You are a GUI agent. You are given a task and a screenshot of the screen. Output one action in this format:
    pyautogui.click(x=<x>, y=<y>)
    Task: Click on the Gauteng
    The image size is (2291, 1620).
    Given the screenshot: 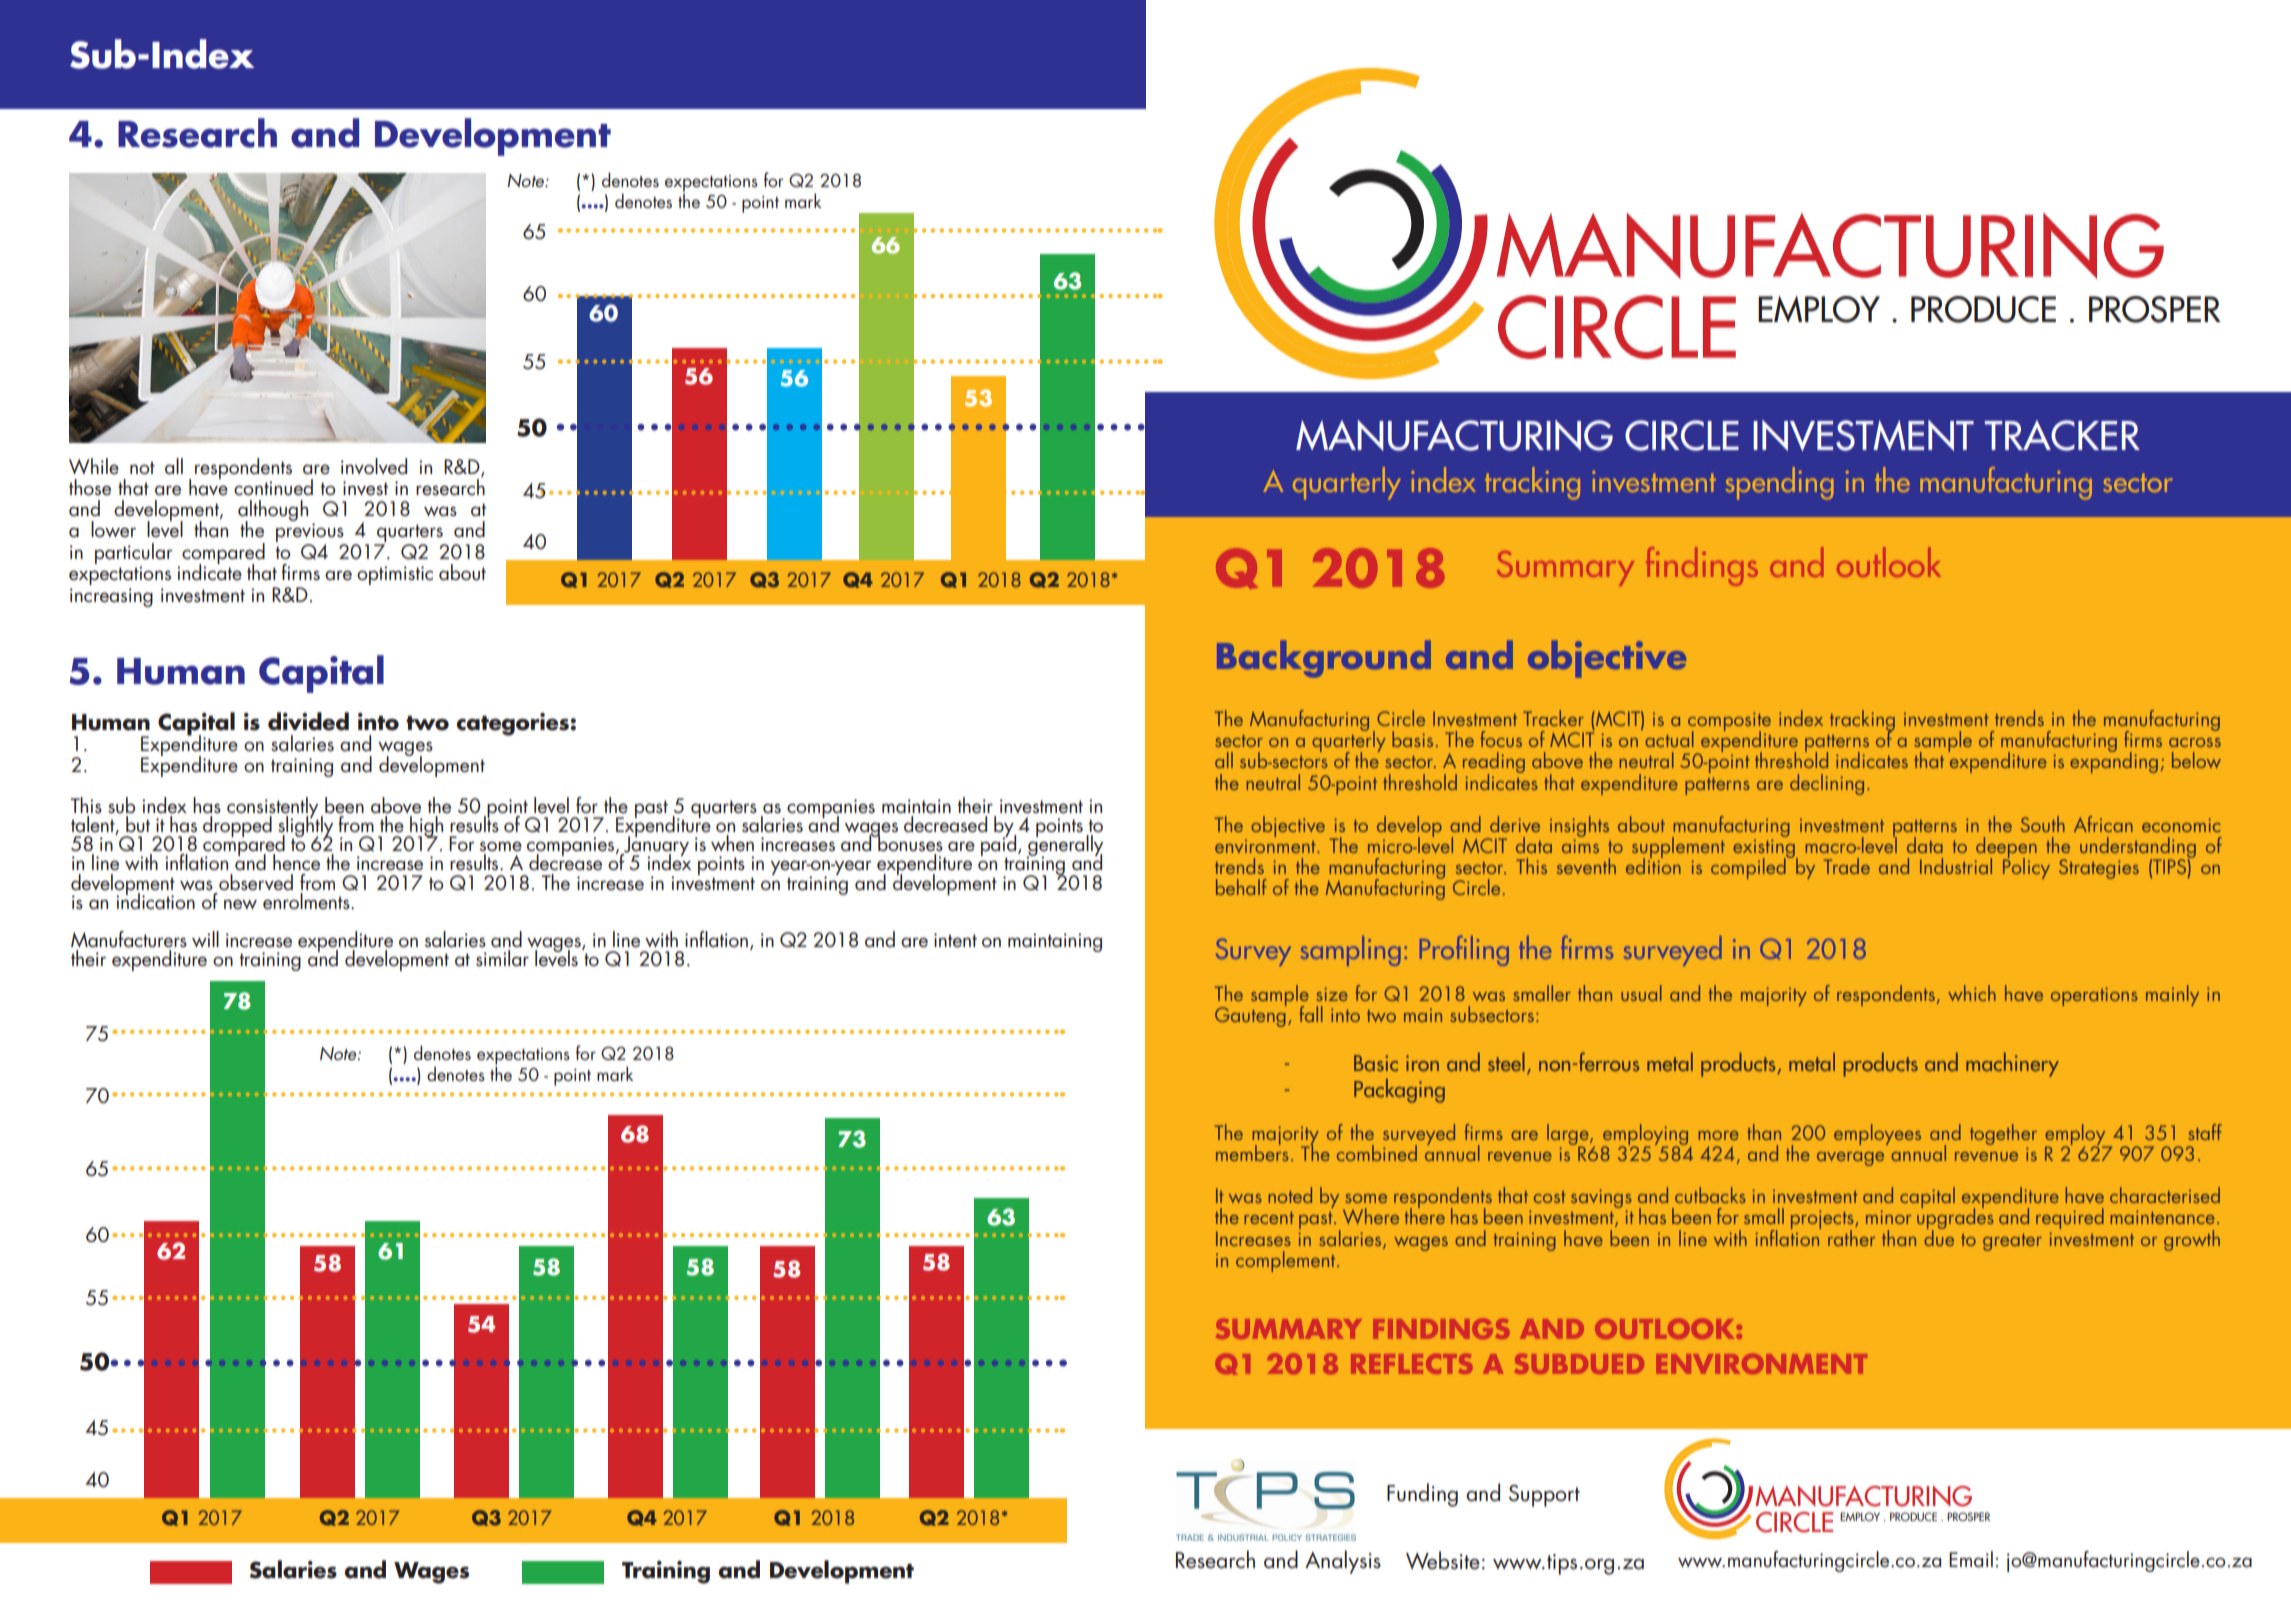 What is the action you would take?
    pyautogui.click(x=1251, y=1016)
